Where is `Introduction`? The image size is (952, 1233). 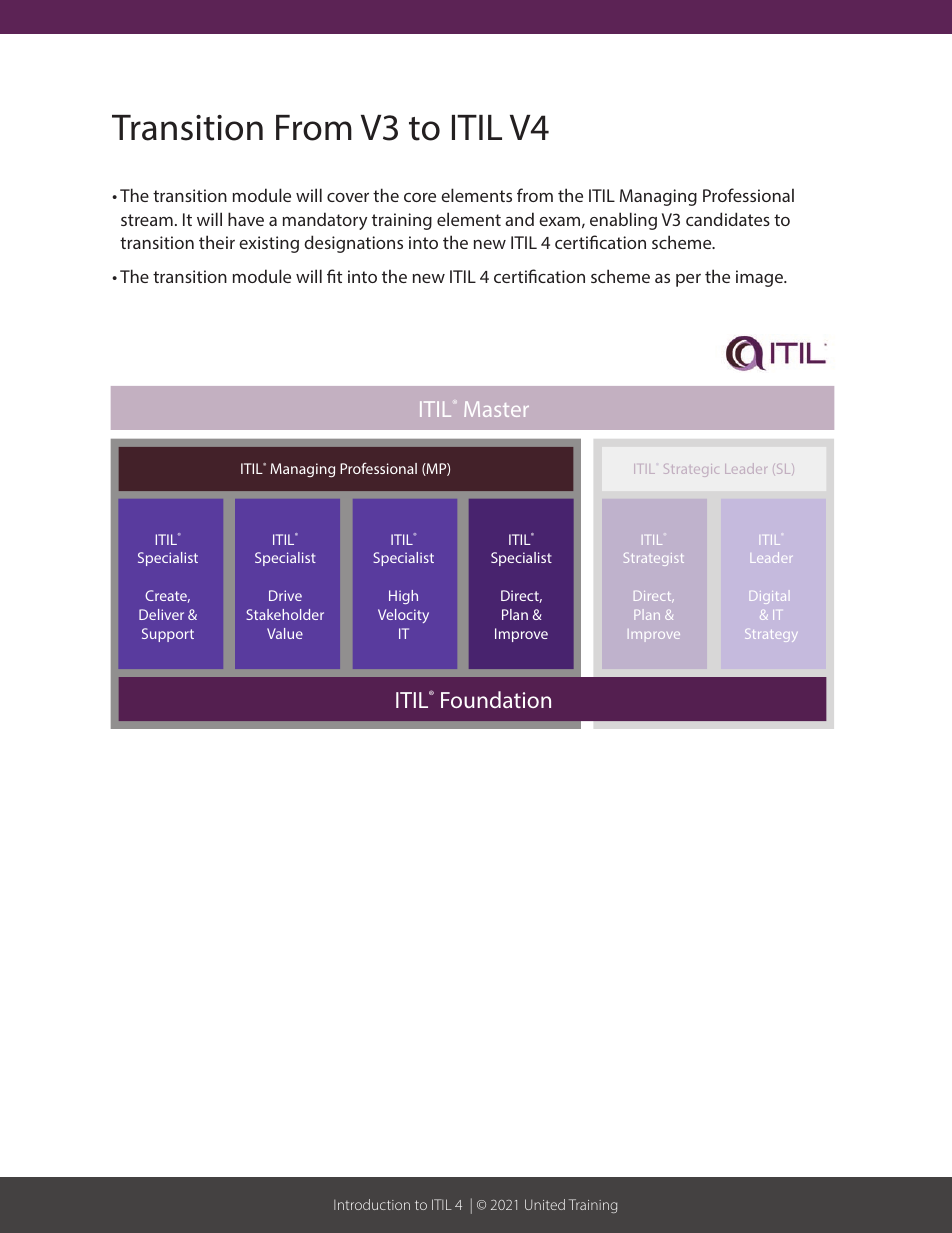
Introduction is located at coordinates (372, 1204).
